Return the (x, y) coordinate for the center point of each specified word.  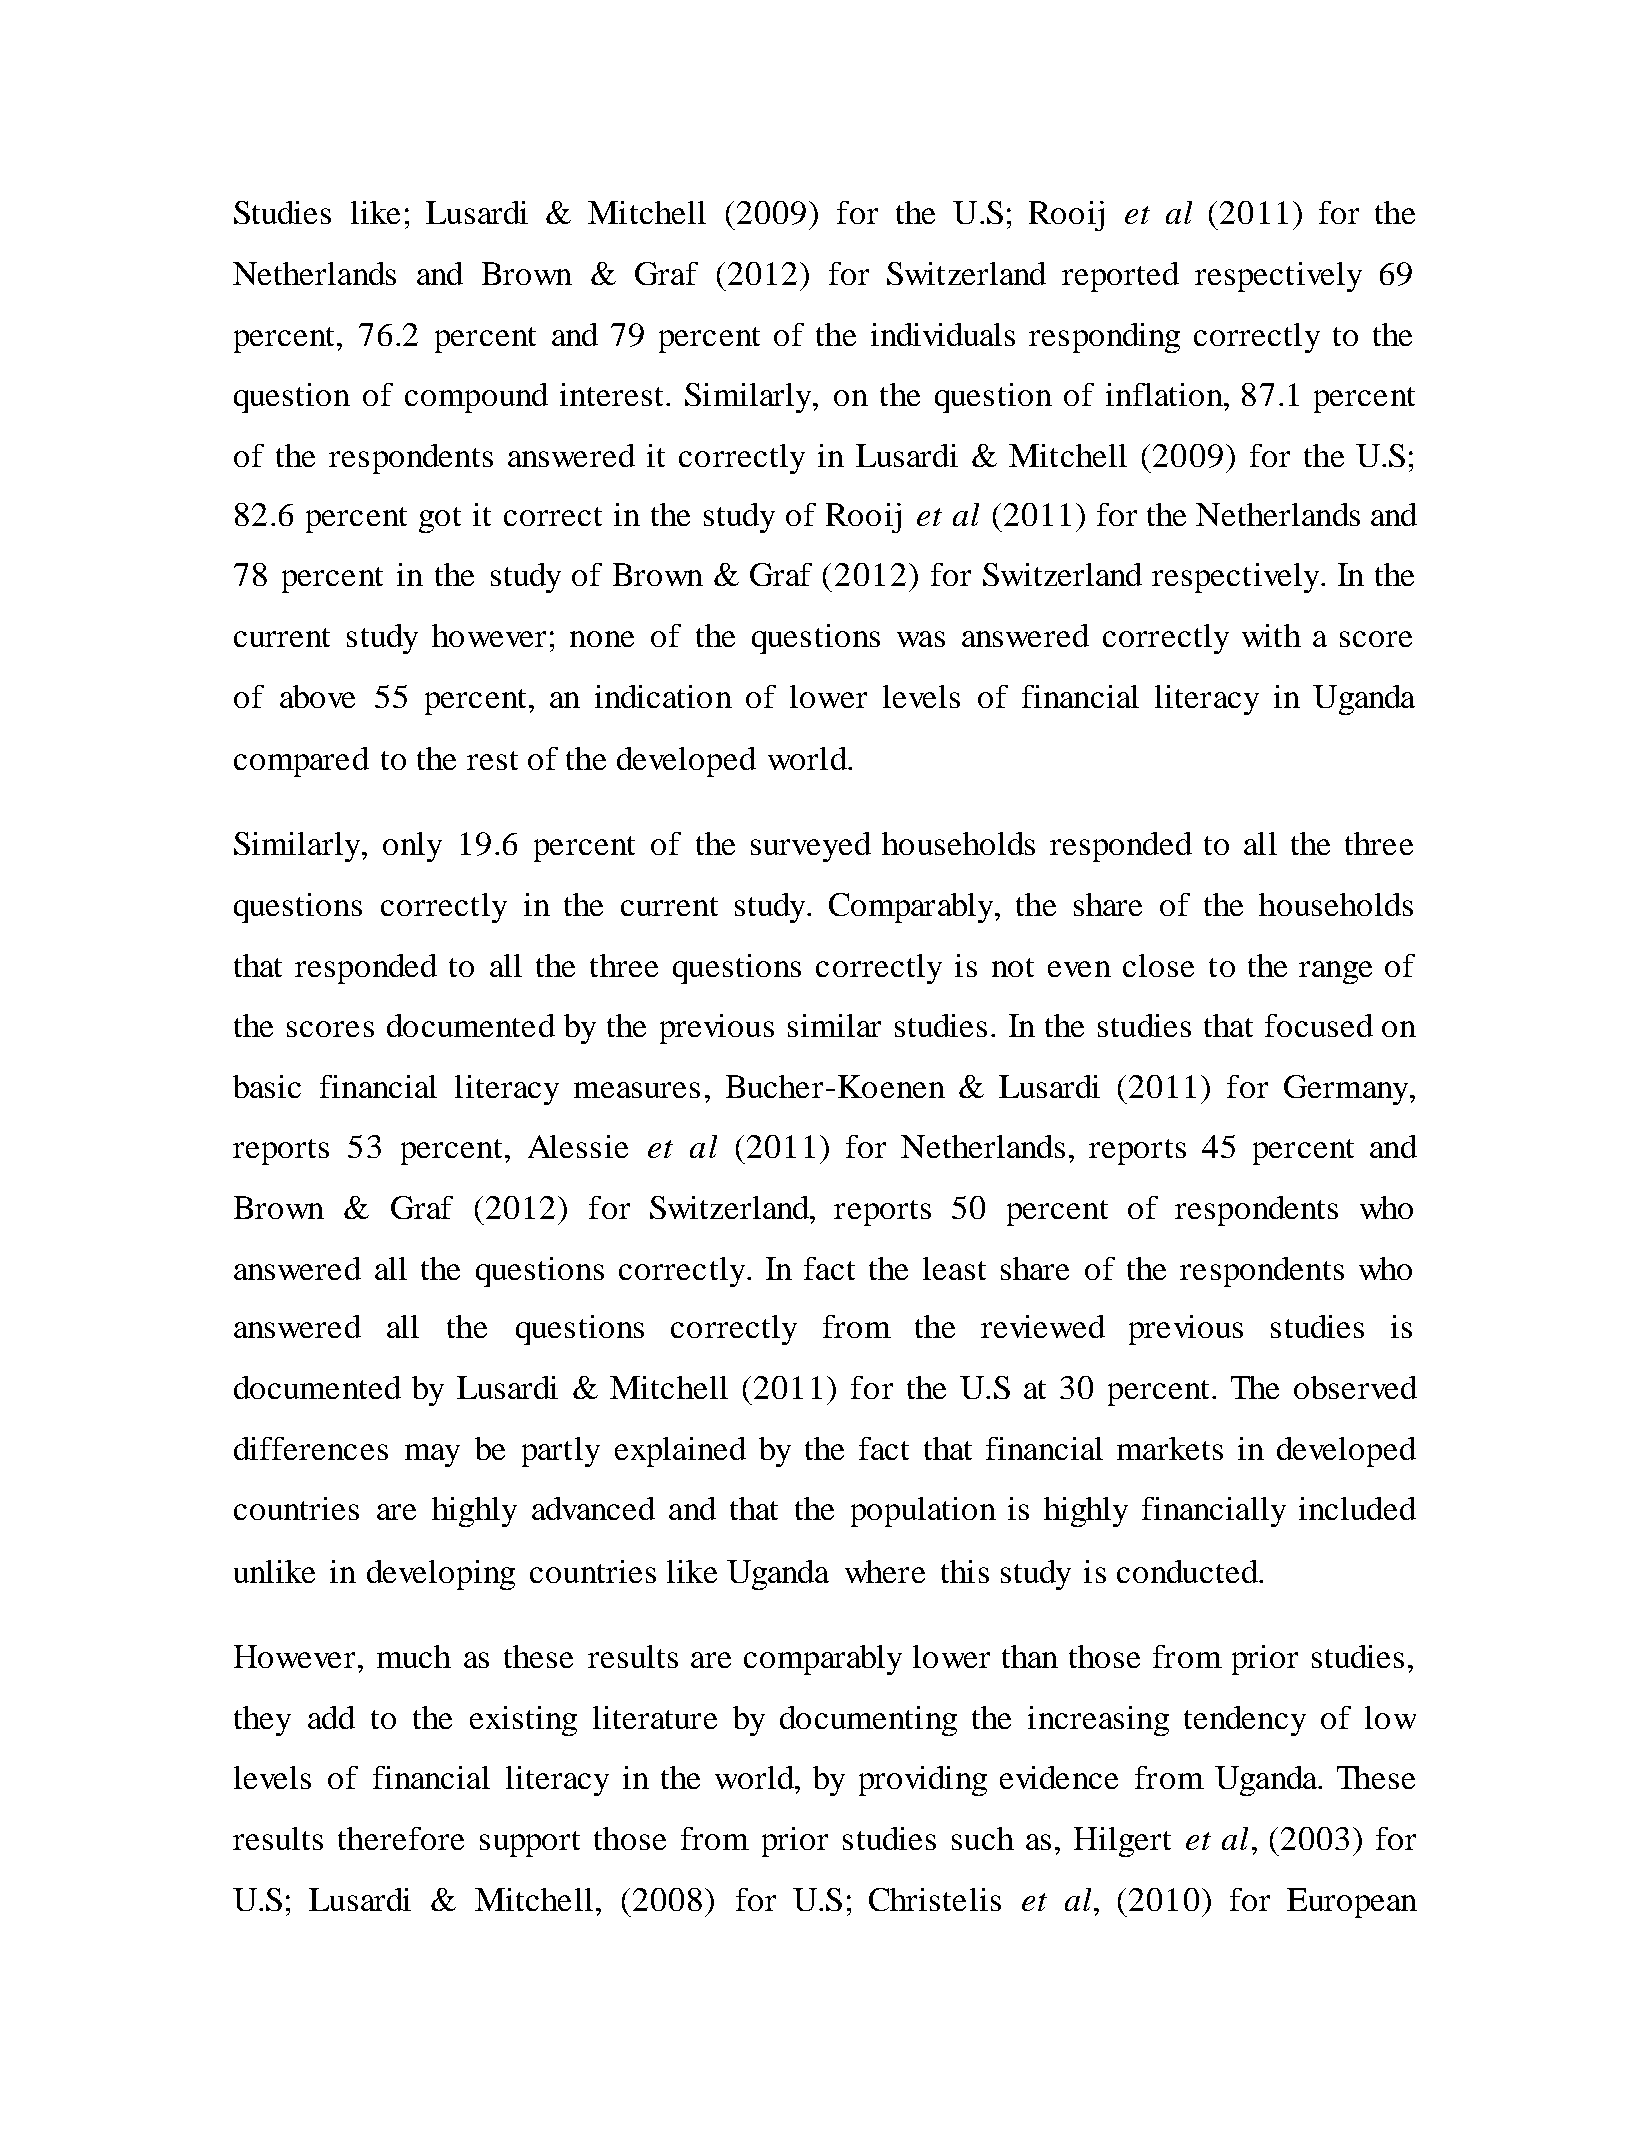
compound (476, 398)
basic (267, 1086)
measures (637, 1090)
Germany (1347, 1090)
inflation (1165, 394)
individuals (943, 334)
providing (923, 1781)
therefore (401, 1838)
